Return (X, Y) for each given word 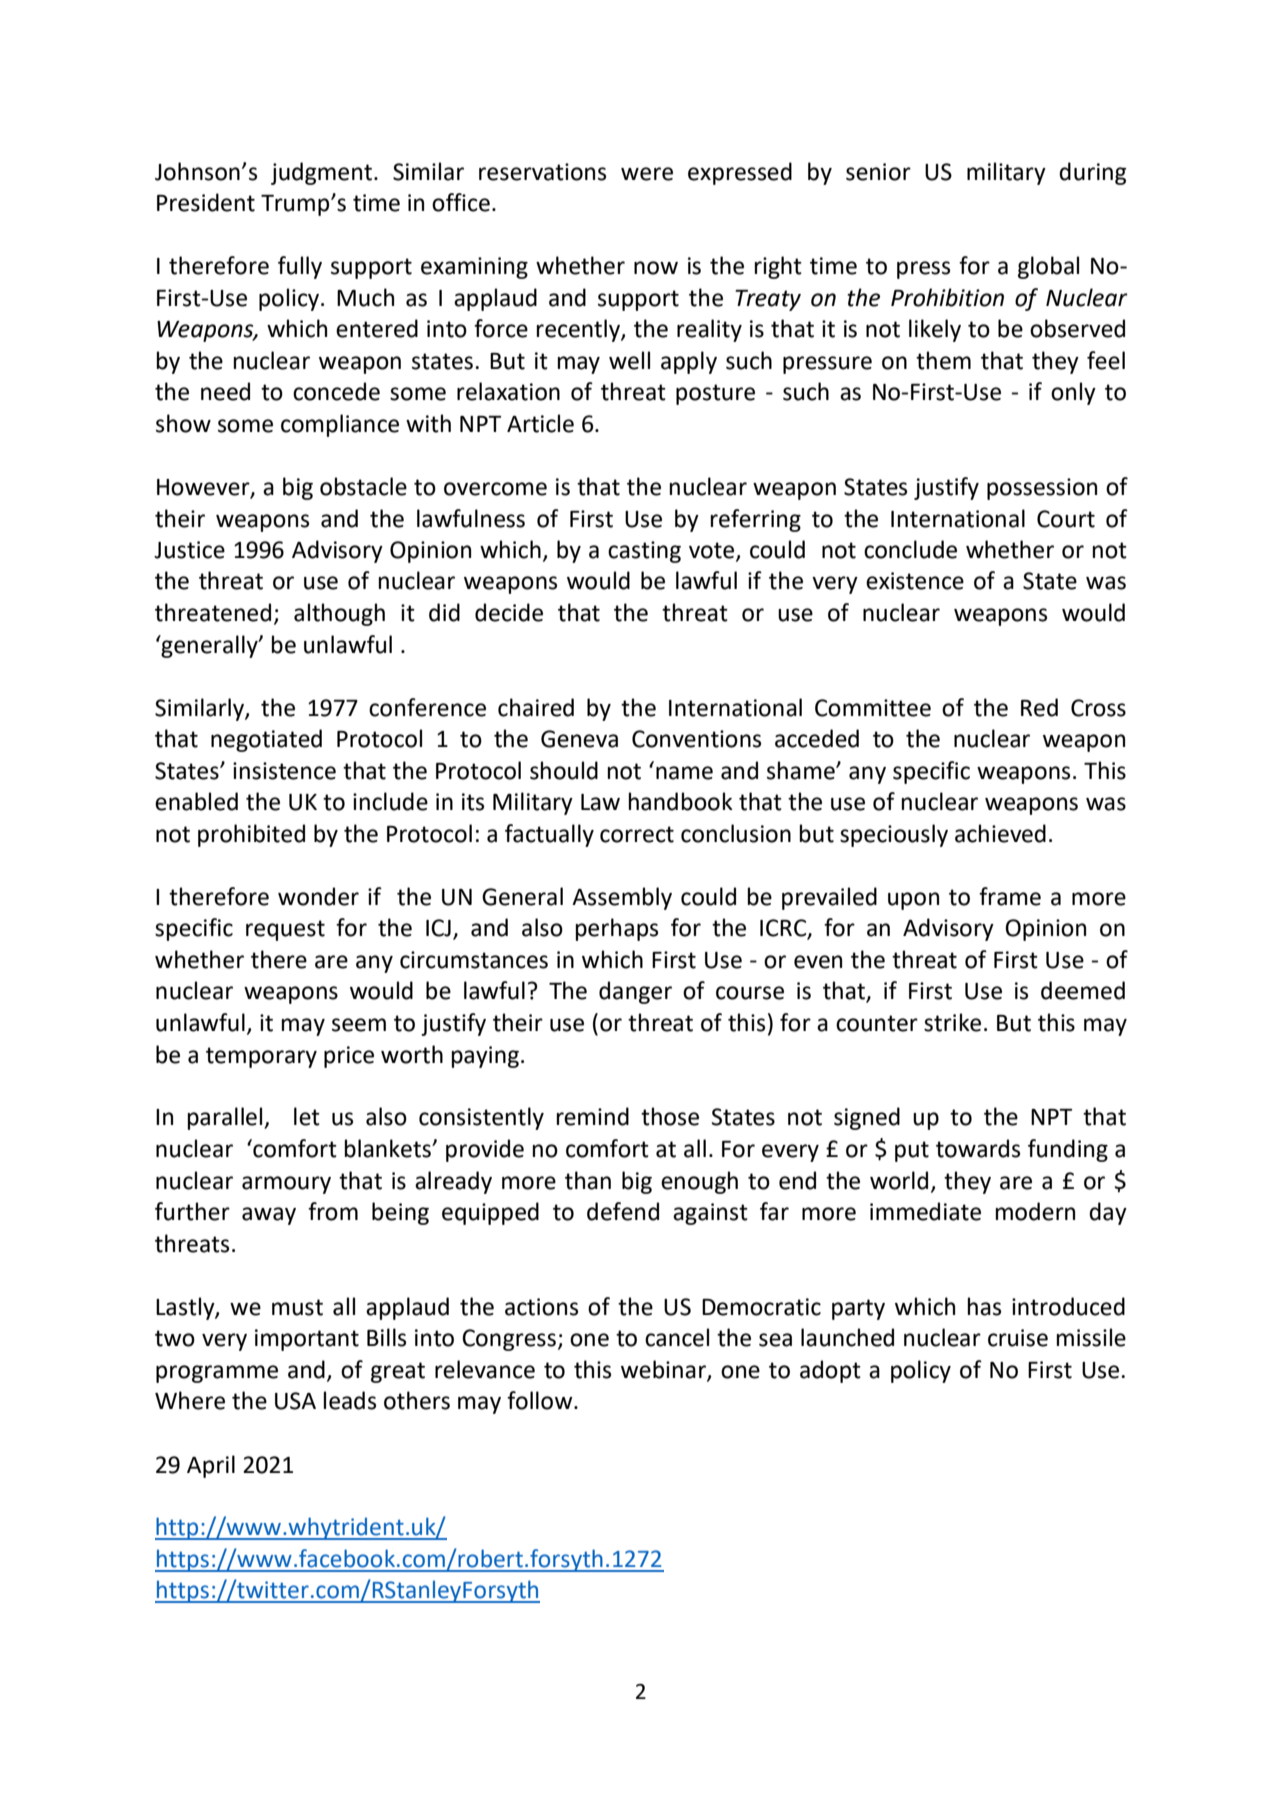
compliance (340, 425)
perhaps (617, 929)
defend (623, 1211)
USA (295, 1401)
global (1048, 267)
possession (1042, 489)
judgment (323, 173)
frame (1010, 896)
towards (978, 1148)
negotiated (266, 740)
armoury (286, 1185)
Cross (1098, 708)
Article (540, 423)
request (285, 930)
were (647, 174)
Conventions (696, 739)
